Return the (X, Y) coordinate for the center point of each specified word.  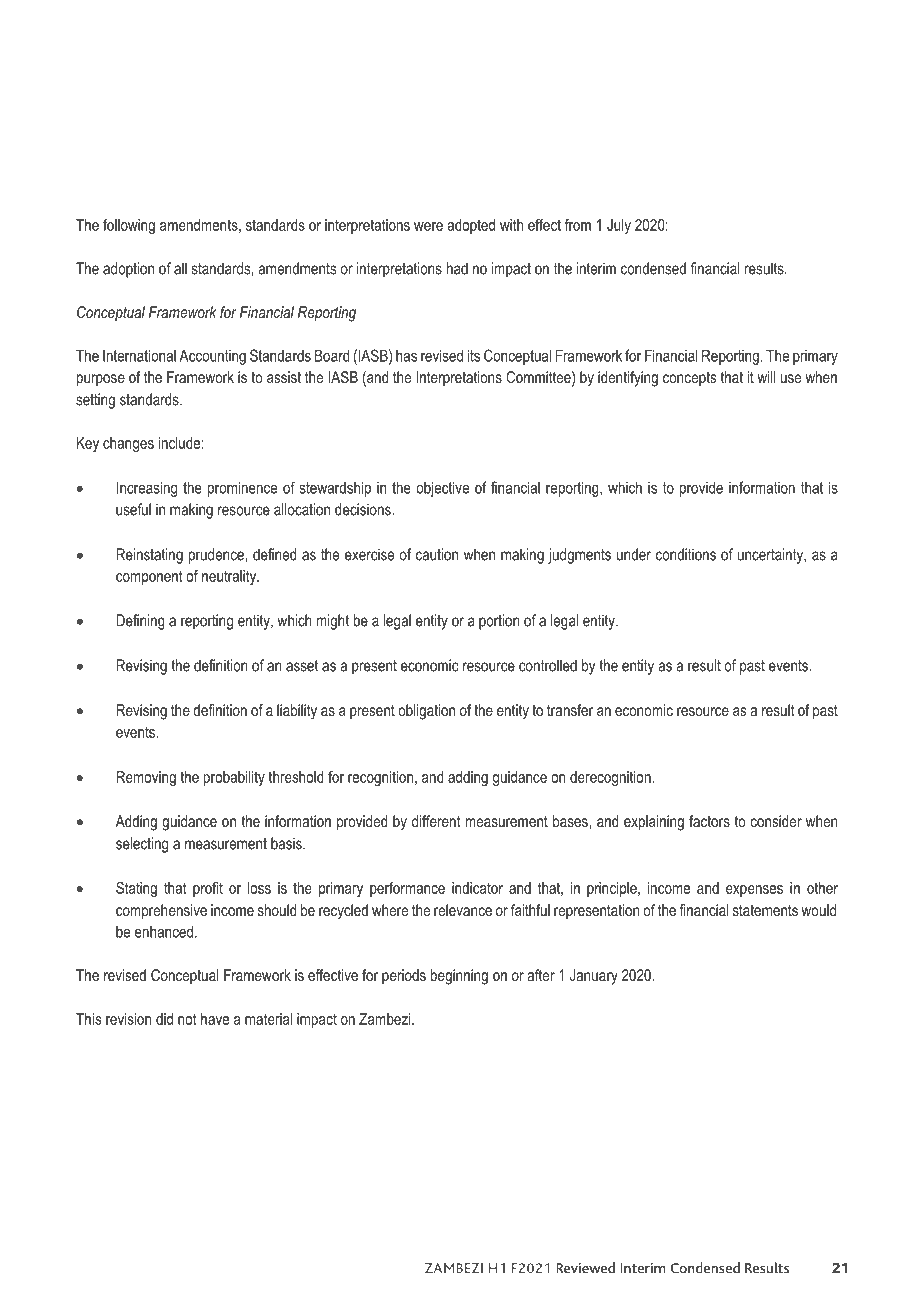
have (215, 1019)
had (457, 268)
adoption (128, 270)
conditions (686, 554)
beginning (459, 977)
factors (709, 821)
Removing (146, 778)
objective (442, 489)
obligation (426, 712)
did (164, 1019)
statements (765, 910)
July (619, 226)
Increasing (146, 489)
